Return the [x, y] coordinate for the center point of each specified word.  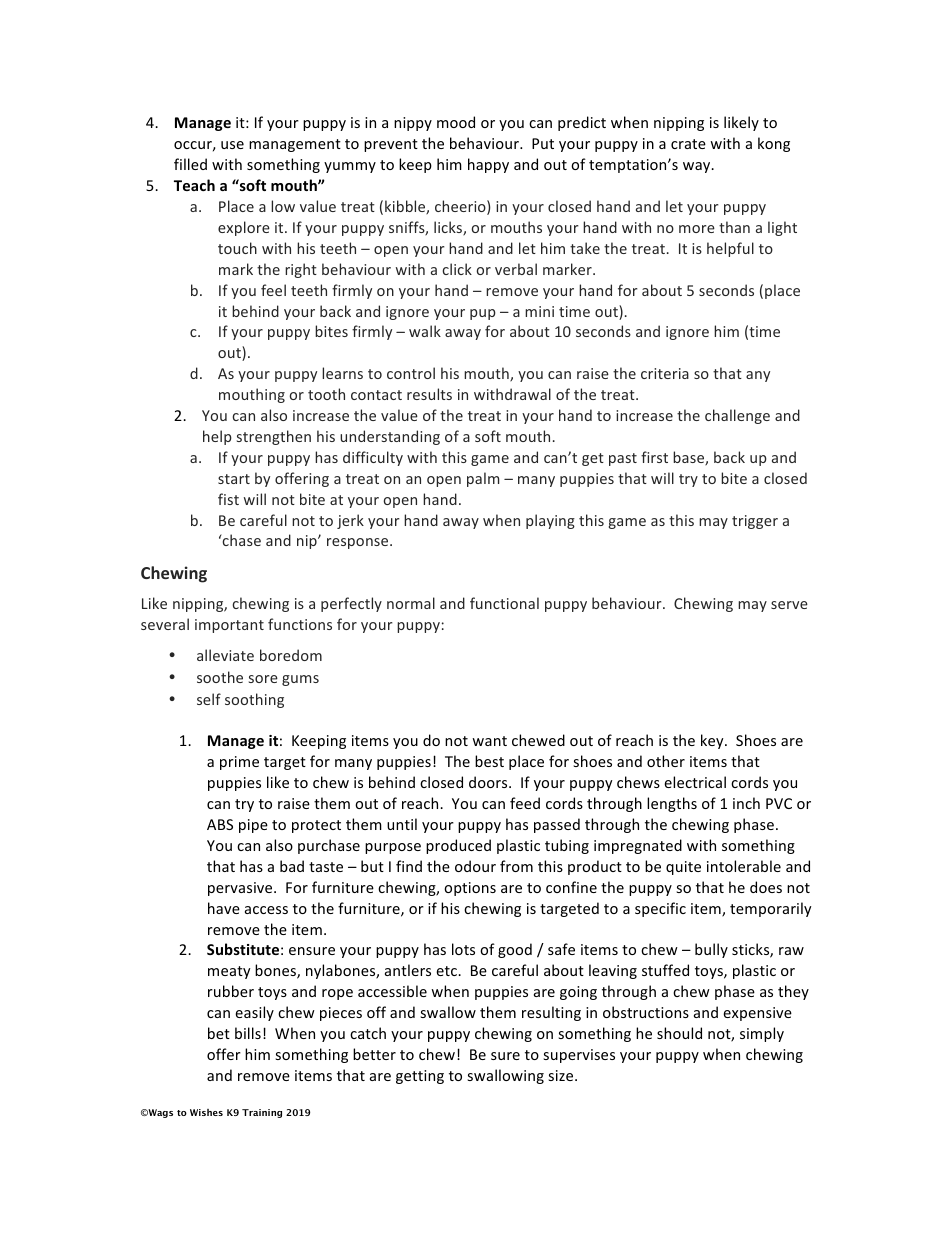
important [229, 626]
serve [789, 605]
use [232, 145]
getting [420, 1077]
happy [488, 165]
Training [262, 1113]
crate [688, 144]
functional [504, 603]
